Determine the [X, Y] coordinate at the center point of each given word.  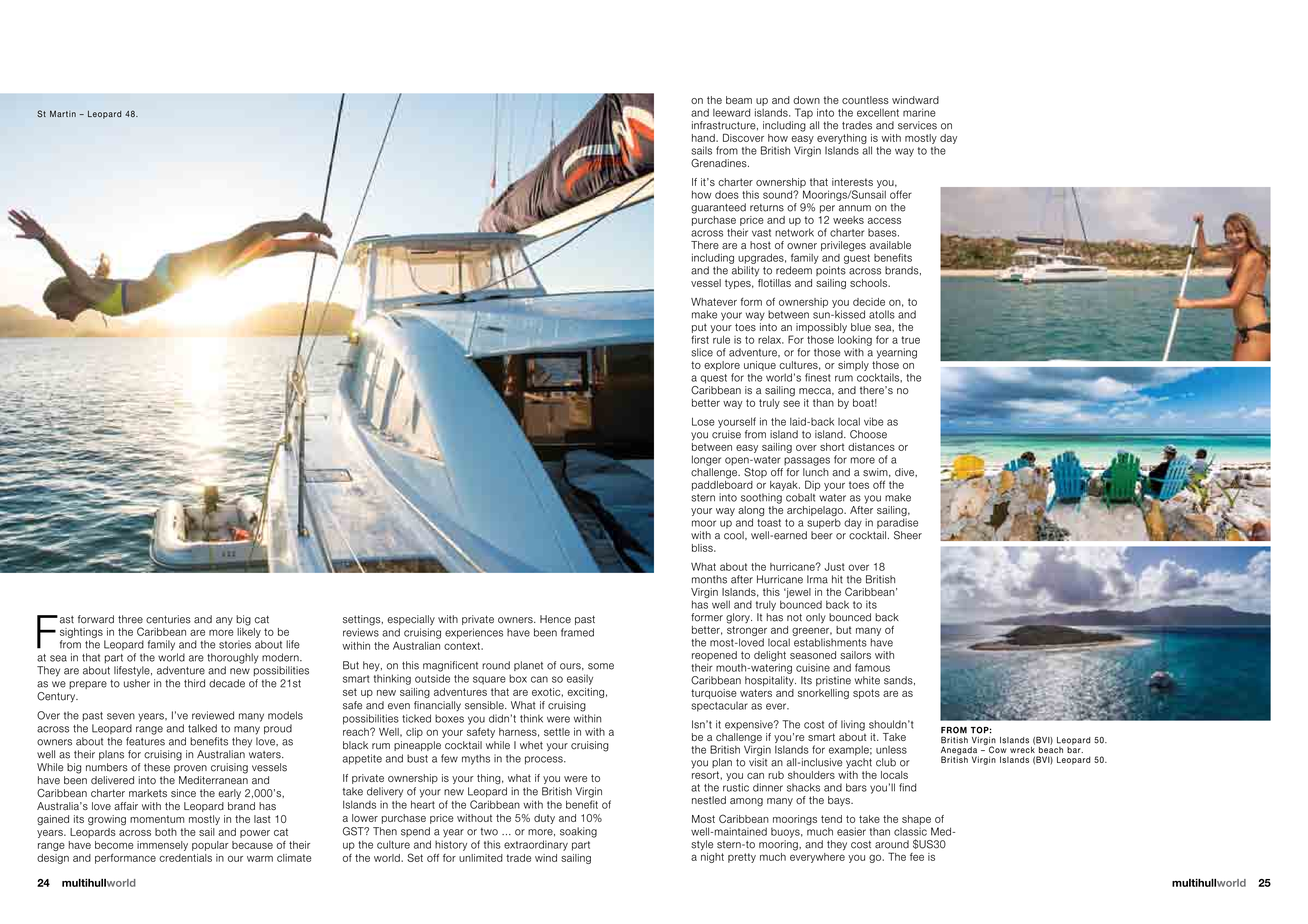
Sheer [908, 535]
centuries [168, 619]
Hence [555, 619]
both [166, 832]
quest [713, 379]
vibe [873, 421]
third [194, 683]
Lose [703, 421]
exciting [585, 693]
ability [745, 271]
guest [857, 259]
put [699, 328]
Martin [63, 113]
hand [704, 138]
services [917, 125]
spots [866, 694]
